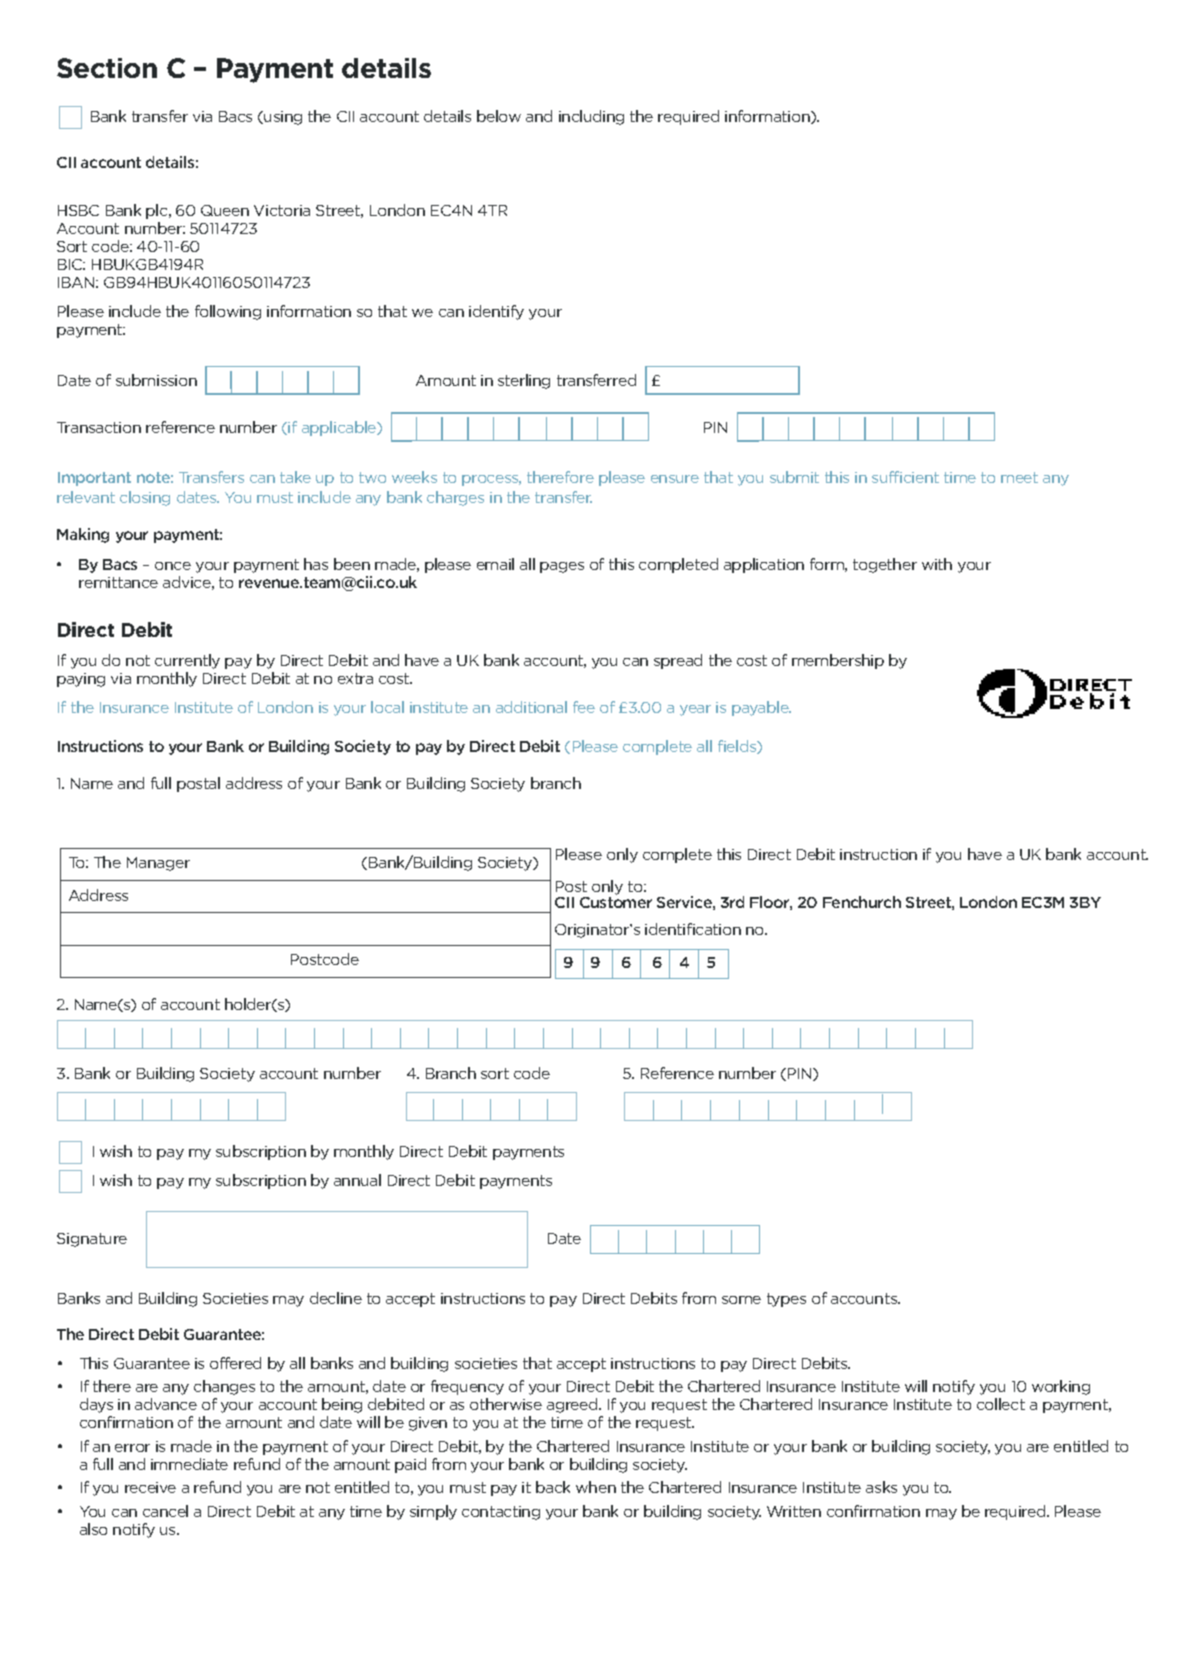 This screenshot has height=1678, width=1187. Describe the element at coordinates (92, 1240) in the screenshot. I see `Signature` at that location.
